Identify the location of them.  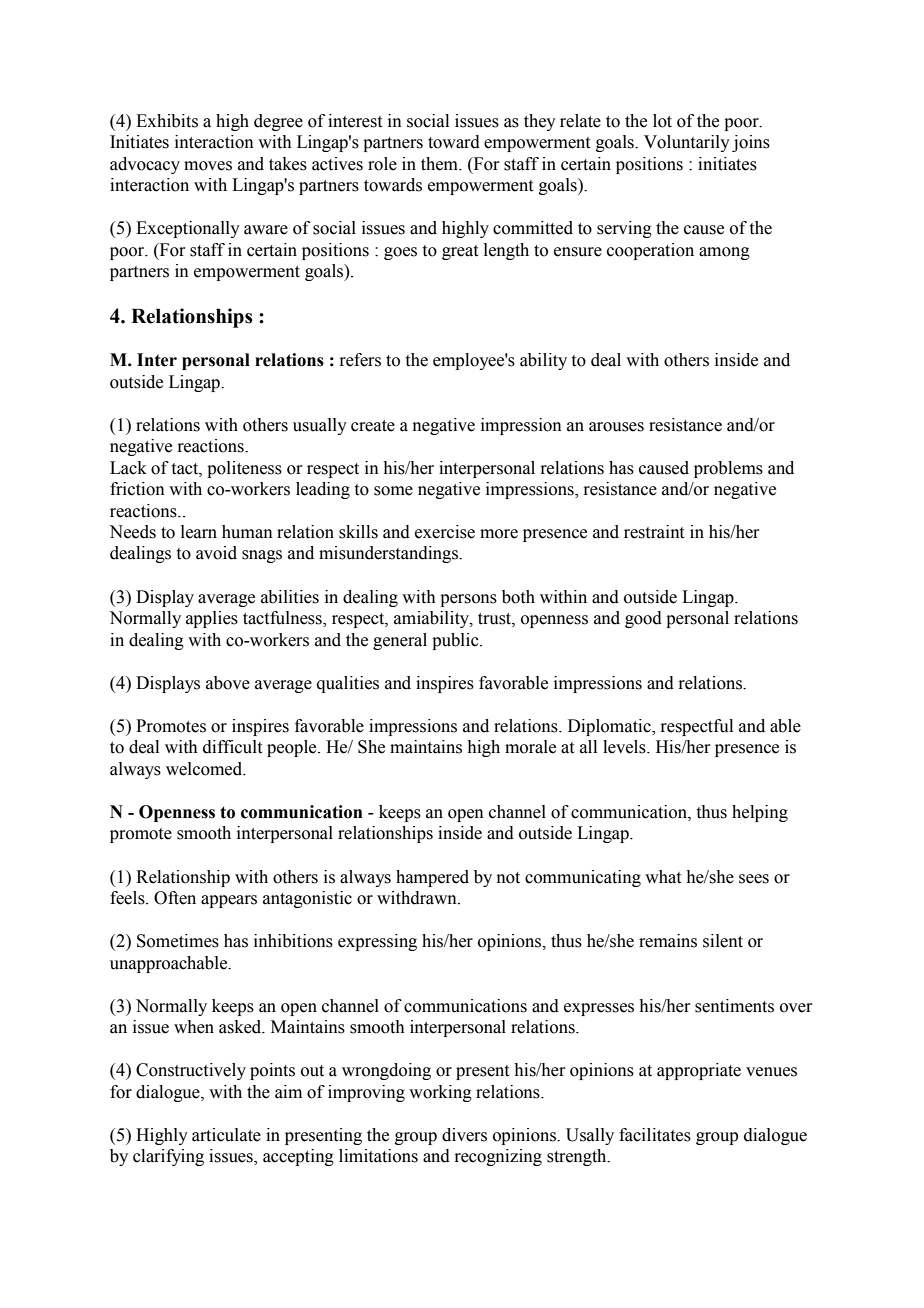
(440, 164).
